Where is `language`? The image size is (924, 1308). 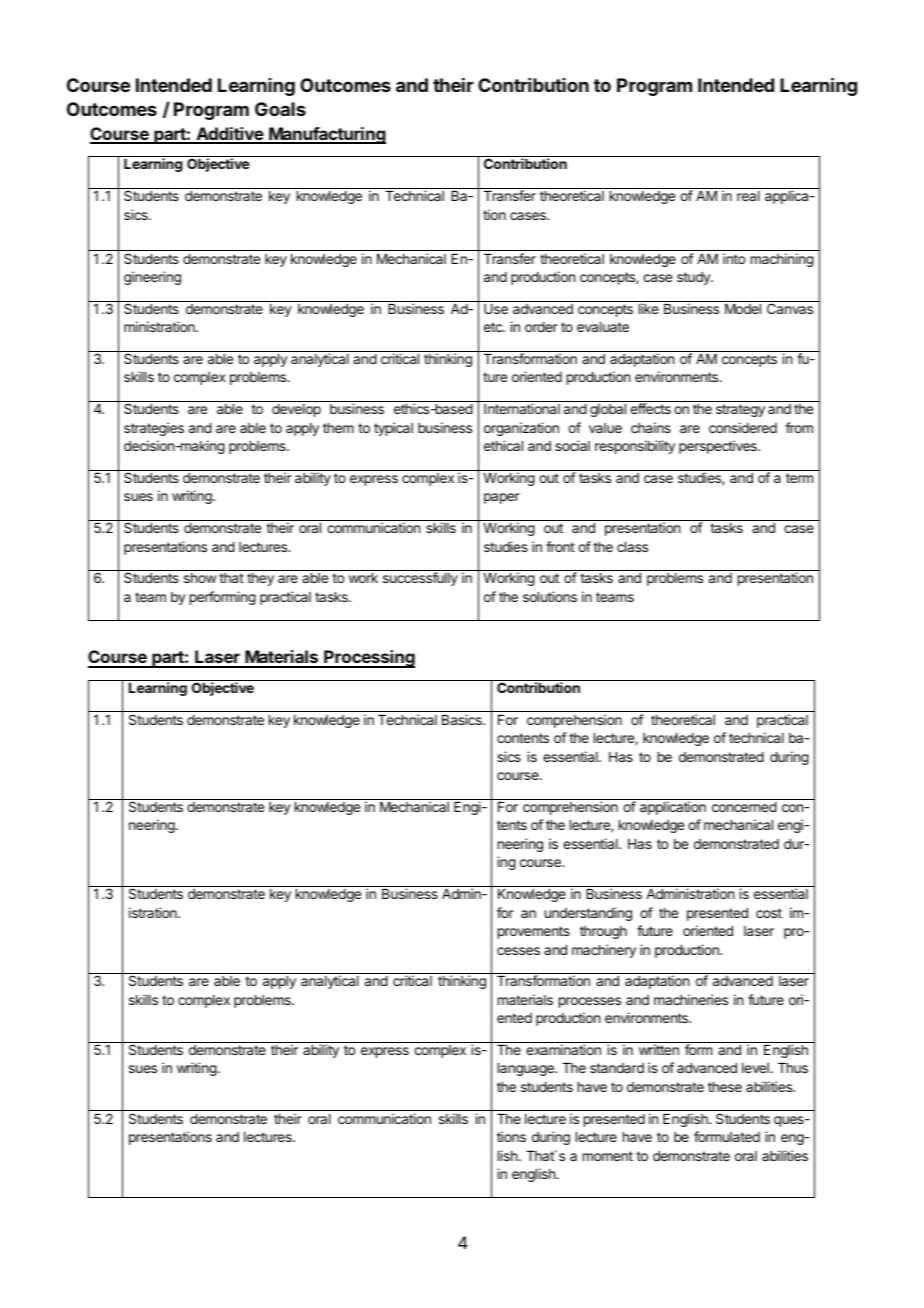
language is located at coordinates (527, 1069).
